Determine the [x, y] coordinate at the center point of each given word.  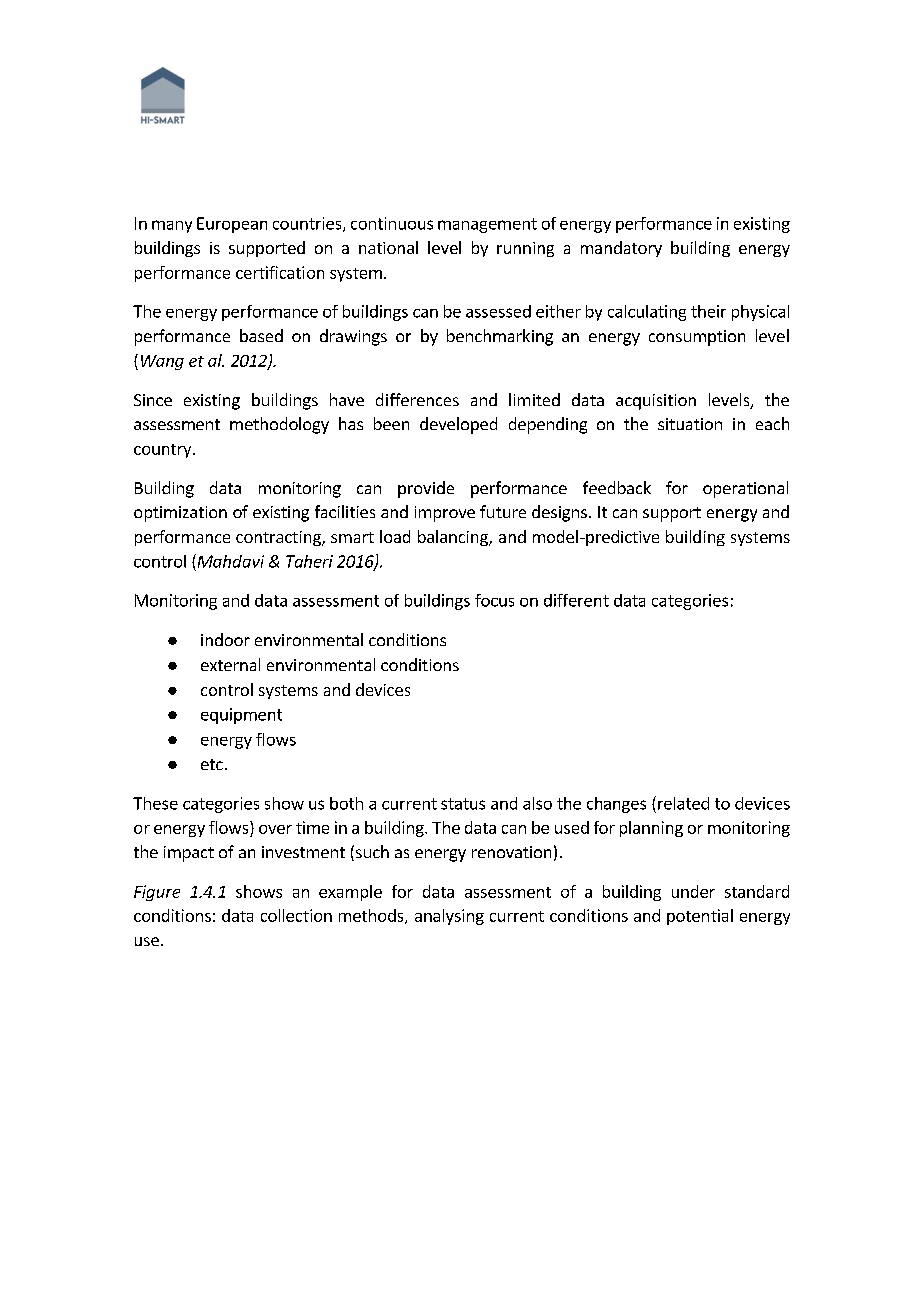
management [487, 225]
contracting [279, 538]
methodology [279, 425]
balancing [454, 538]
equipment [241, 716]
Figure [157, 893]
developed [458, 425]
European [232, 225]
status [463, 804]
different [576, 600]
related [683, 803]
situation [690, 424]
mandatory [621, 249]
